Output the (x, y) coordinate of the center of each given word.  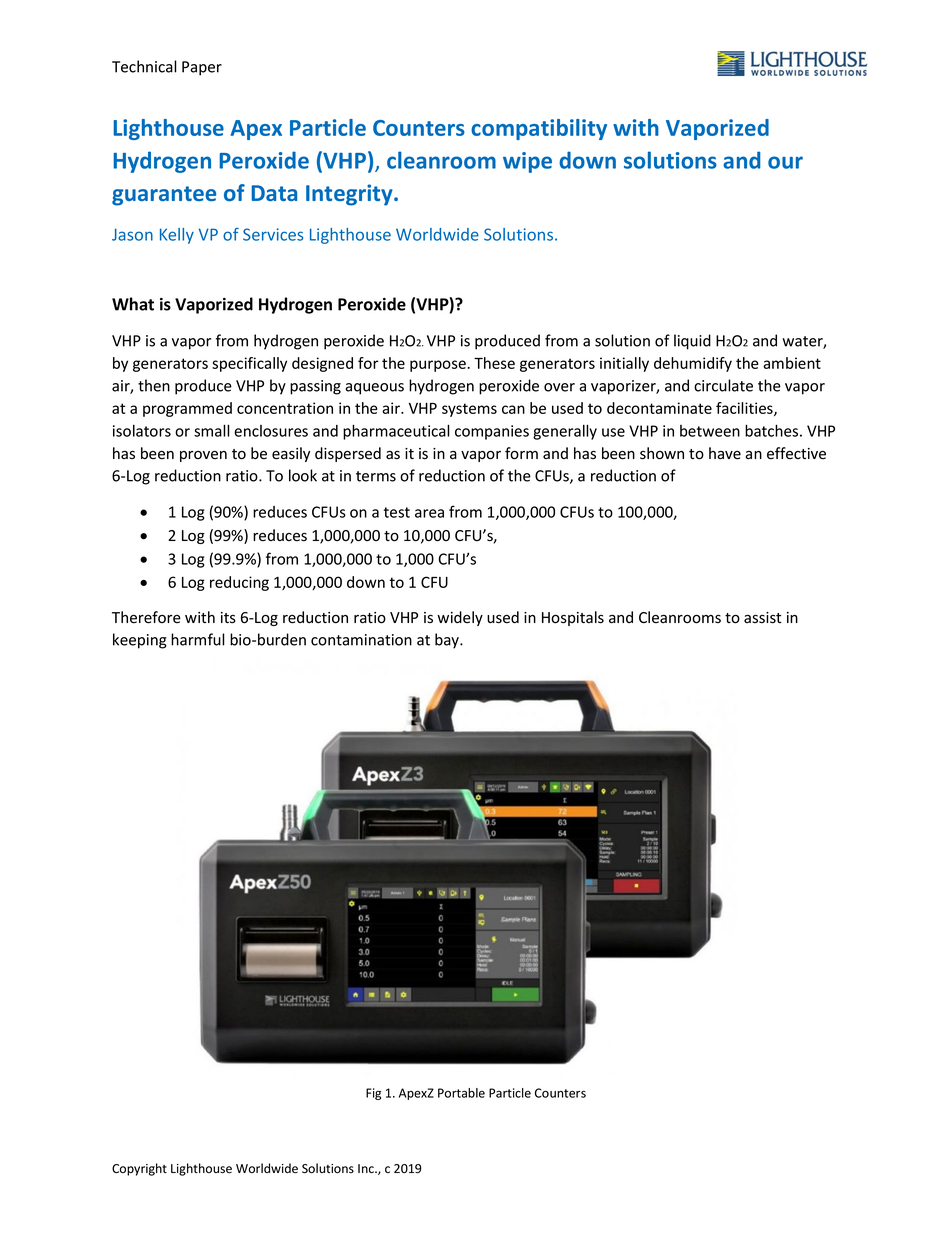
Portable (461, 1093)
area (429, 513)
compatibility (539, 129)
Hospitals (573, 618)
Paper (202, 68)
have (725, 453)
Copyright (139, 1169)
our (785, 162)
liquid (692, 342)
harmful (198, 639)
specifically (249, 364)
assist (762, 618)
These (494, 363)
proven (203, 456)
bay (448, 641)
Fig (373, 1094)
